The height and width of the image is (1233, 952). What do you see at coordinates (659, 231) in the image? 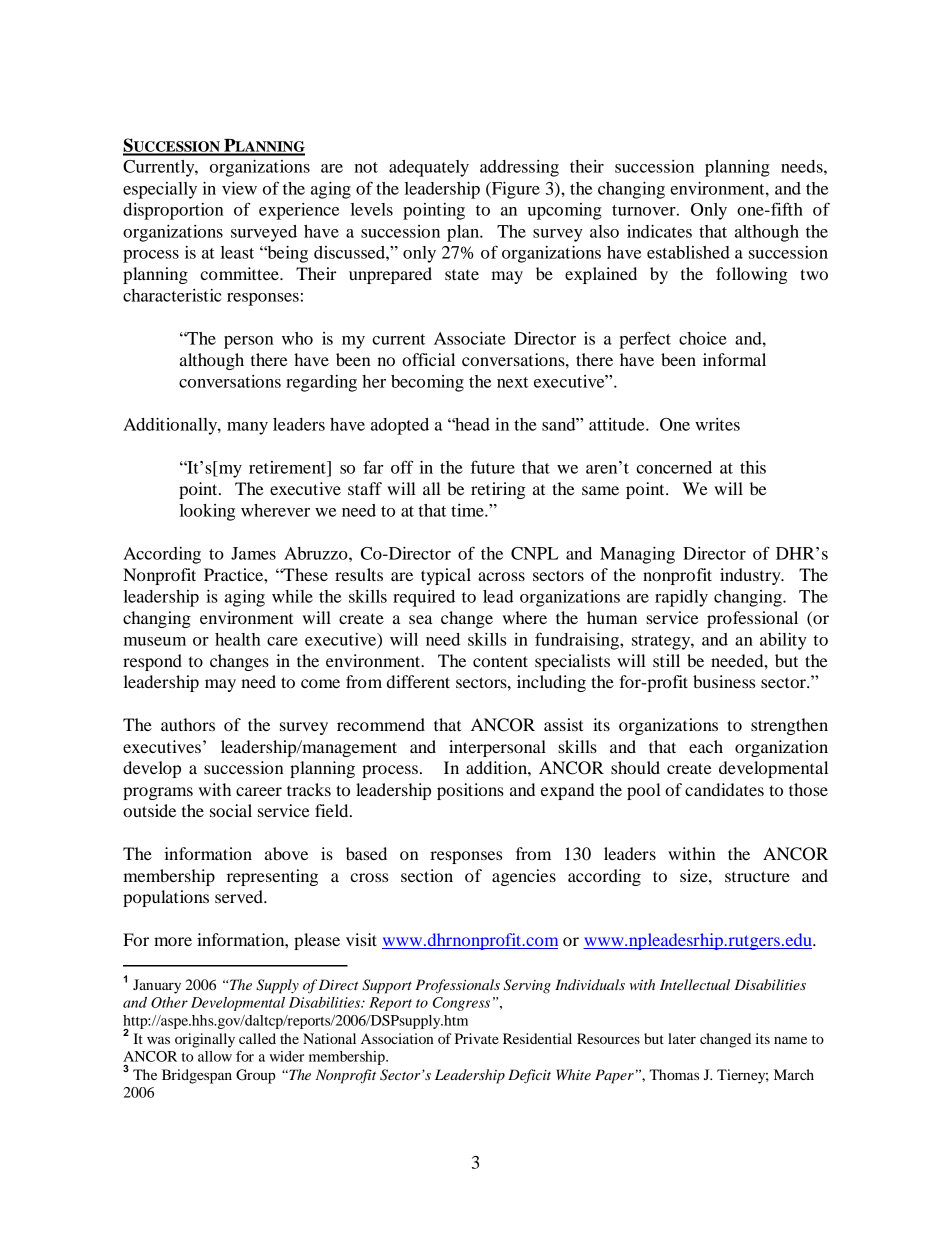
I see `indicates` at bounding box center [659, 231].
